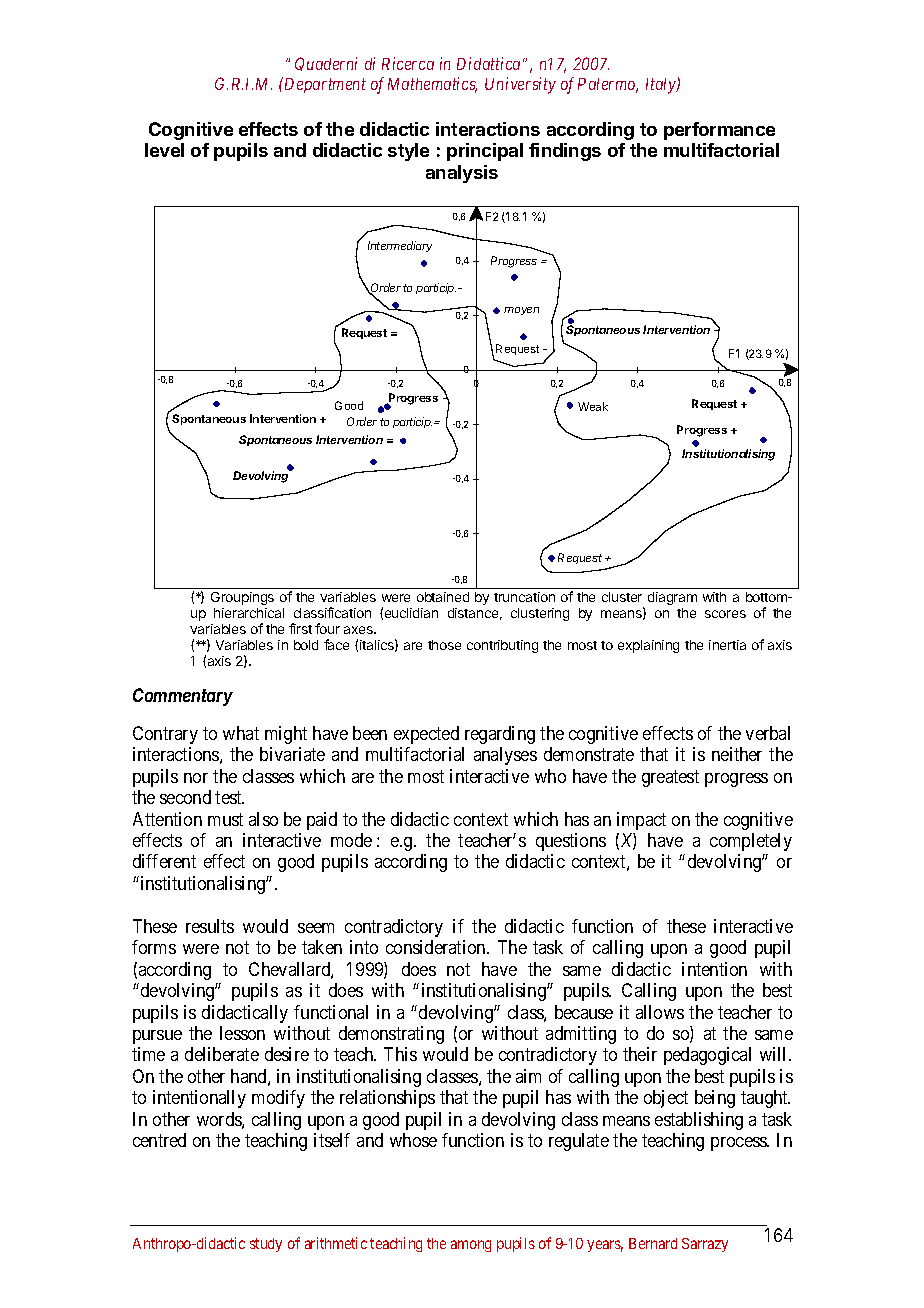 This screenshot has height=1308, width=924. What do you see at coordinates (164, 150) in the screenshot?
I see `level` at bounding box center [164, 150].
